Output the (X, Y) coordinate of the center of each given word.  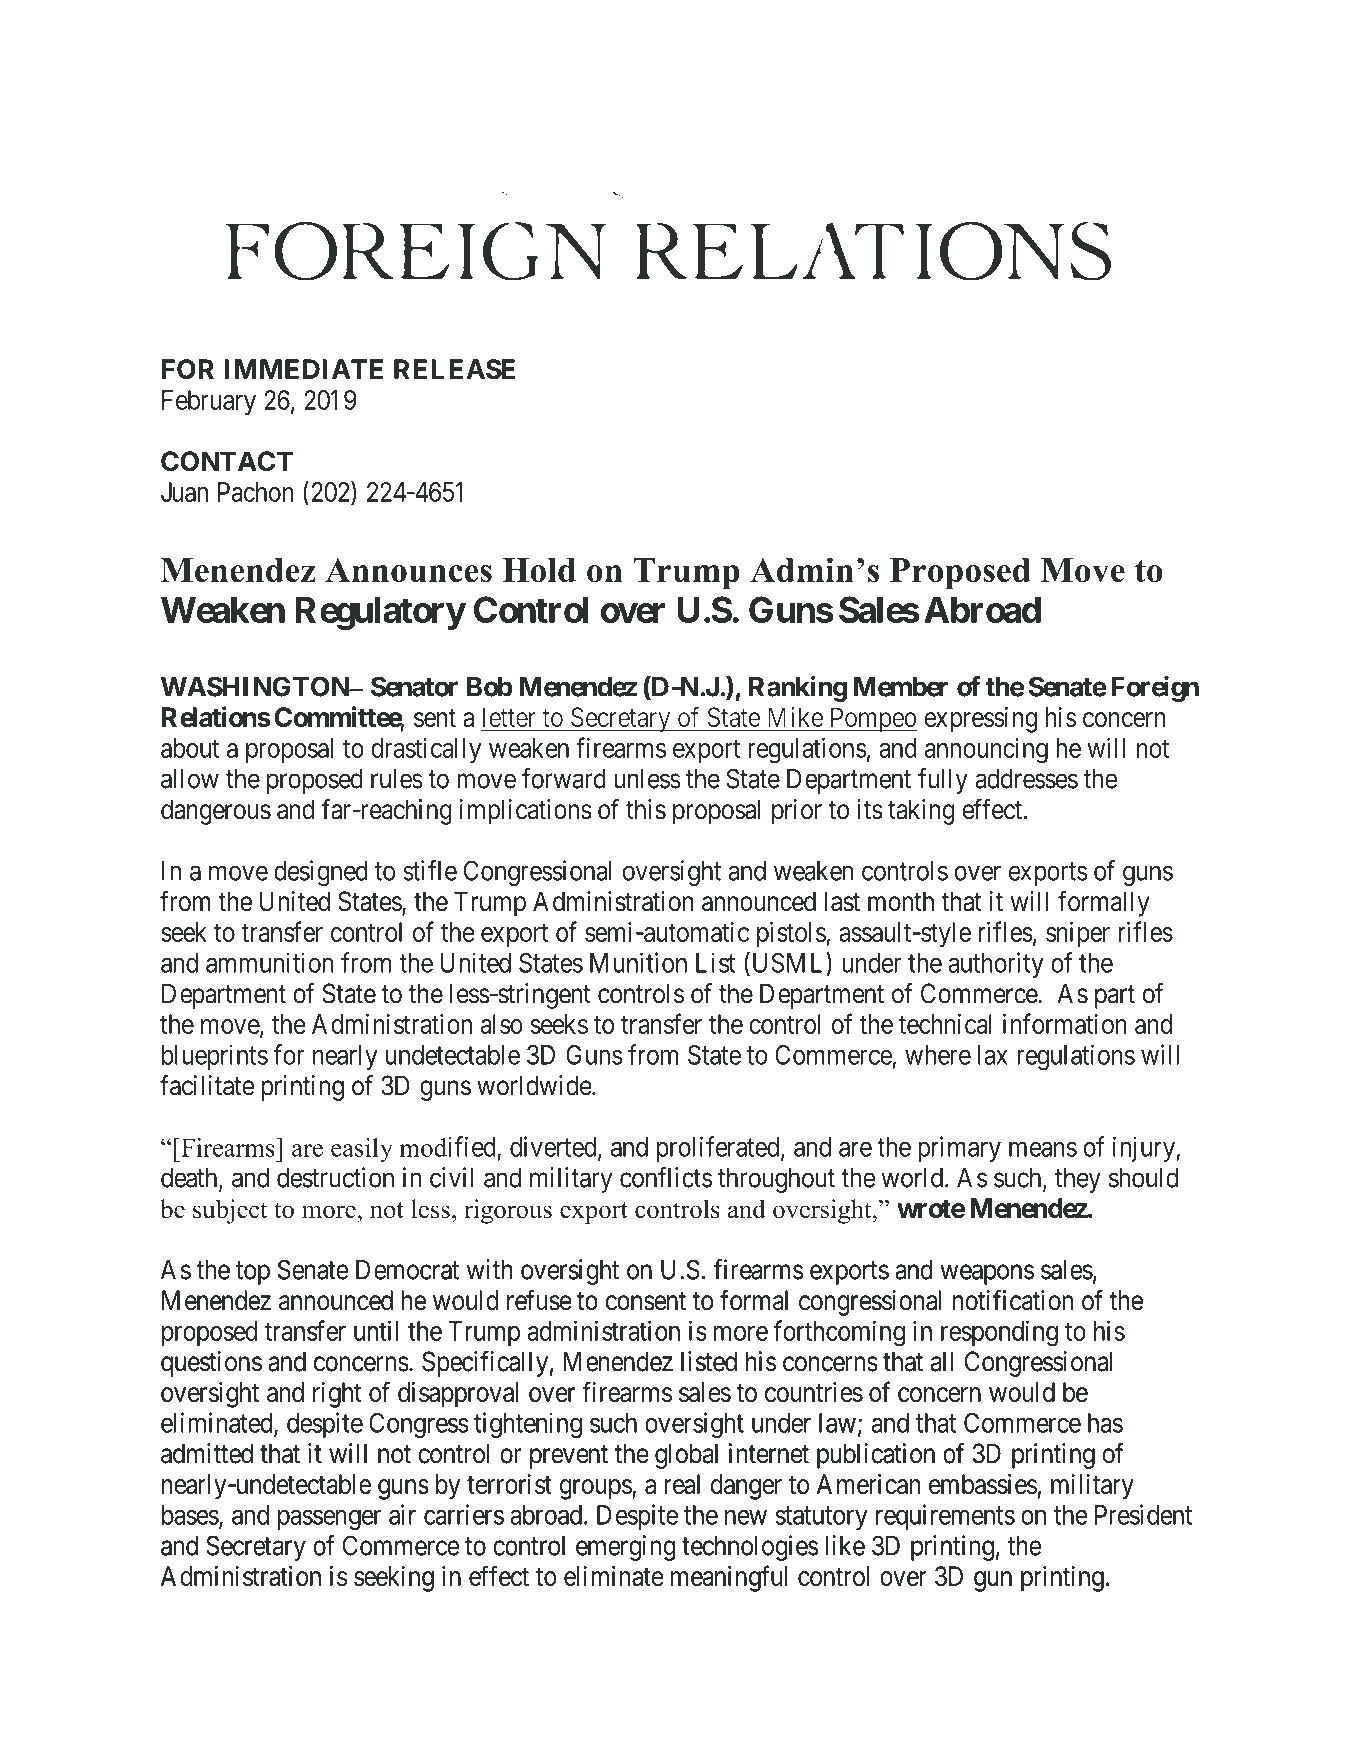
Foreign (1155, 689)
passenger (329, 1520)
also (502, 1024)
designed (321, 873)
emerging (626, 1548)
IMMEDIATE (303, 369)
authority (996, 965)
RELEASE (454, 369)
